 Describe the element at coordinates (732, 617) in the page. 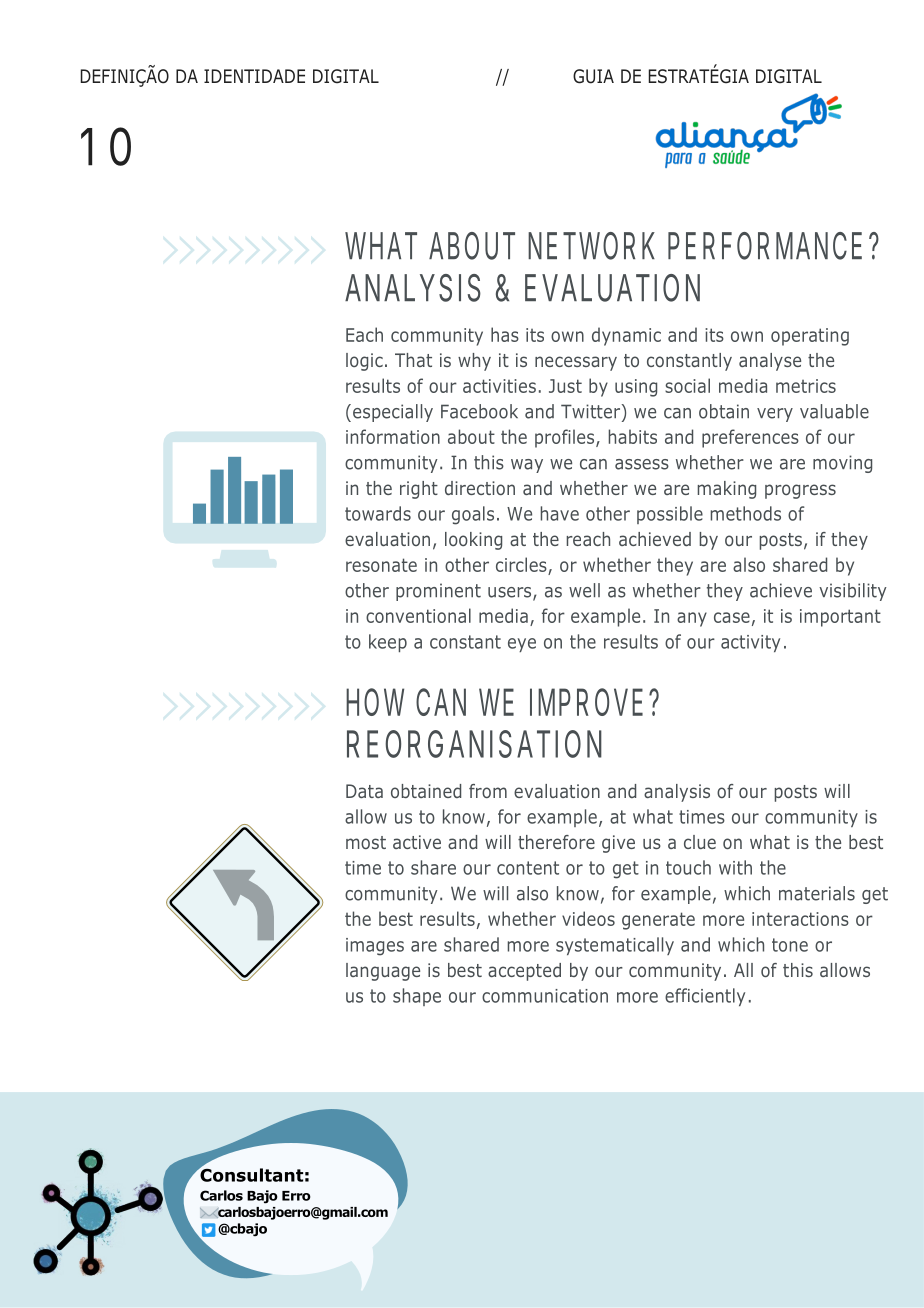

I see `case` at that location.
